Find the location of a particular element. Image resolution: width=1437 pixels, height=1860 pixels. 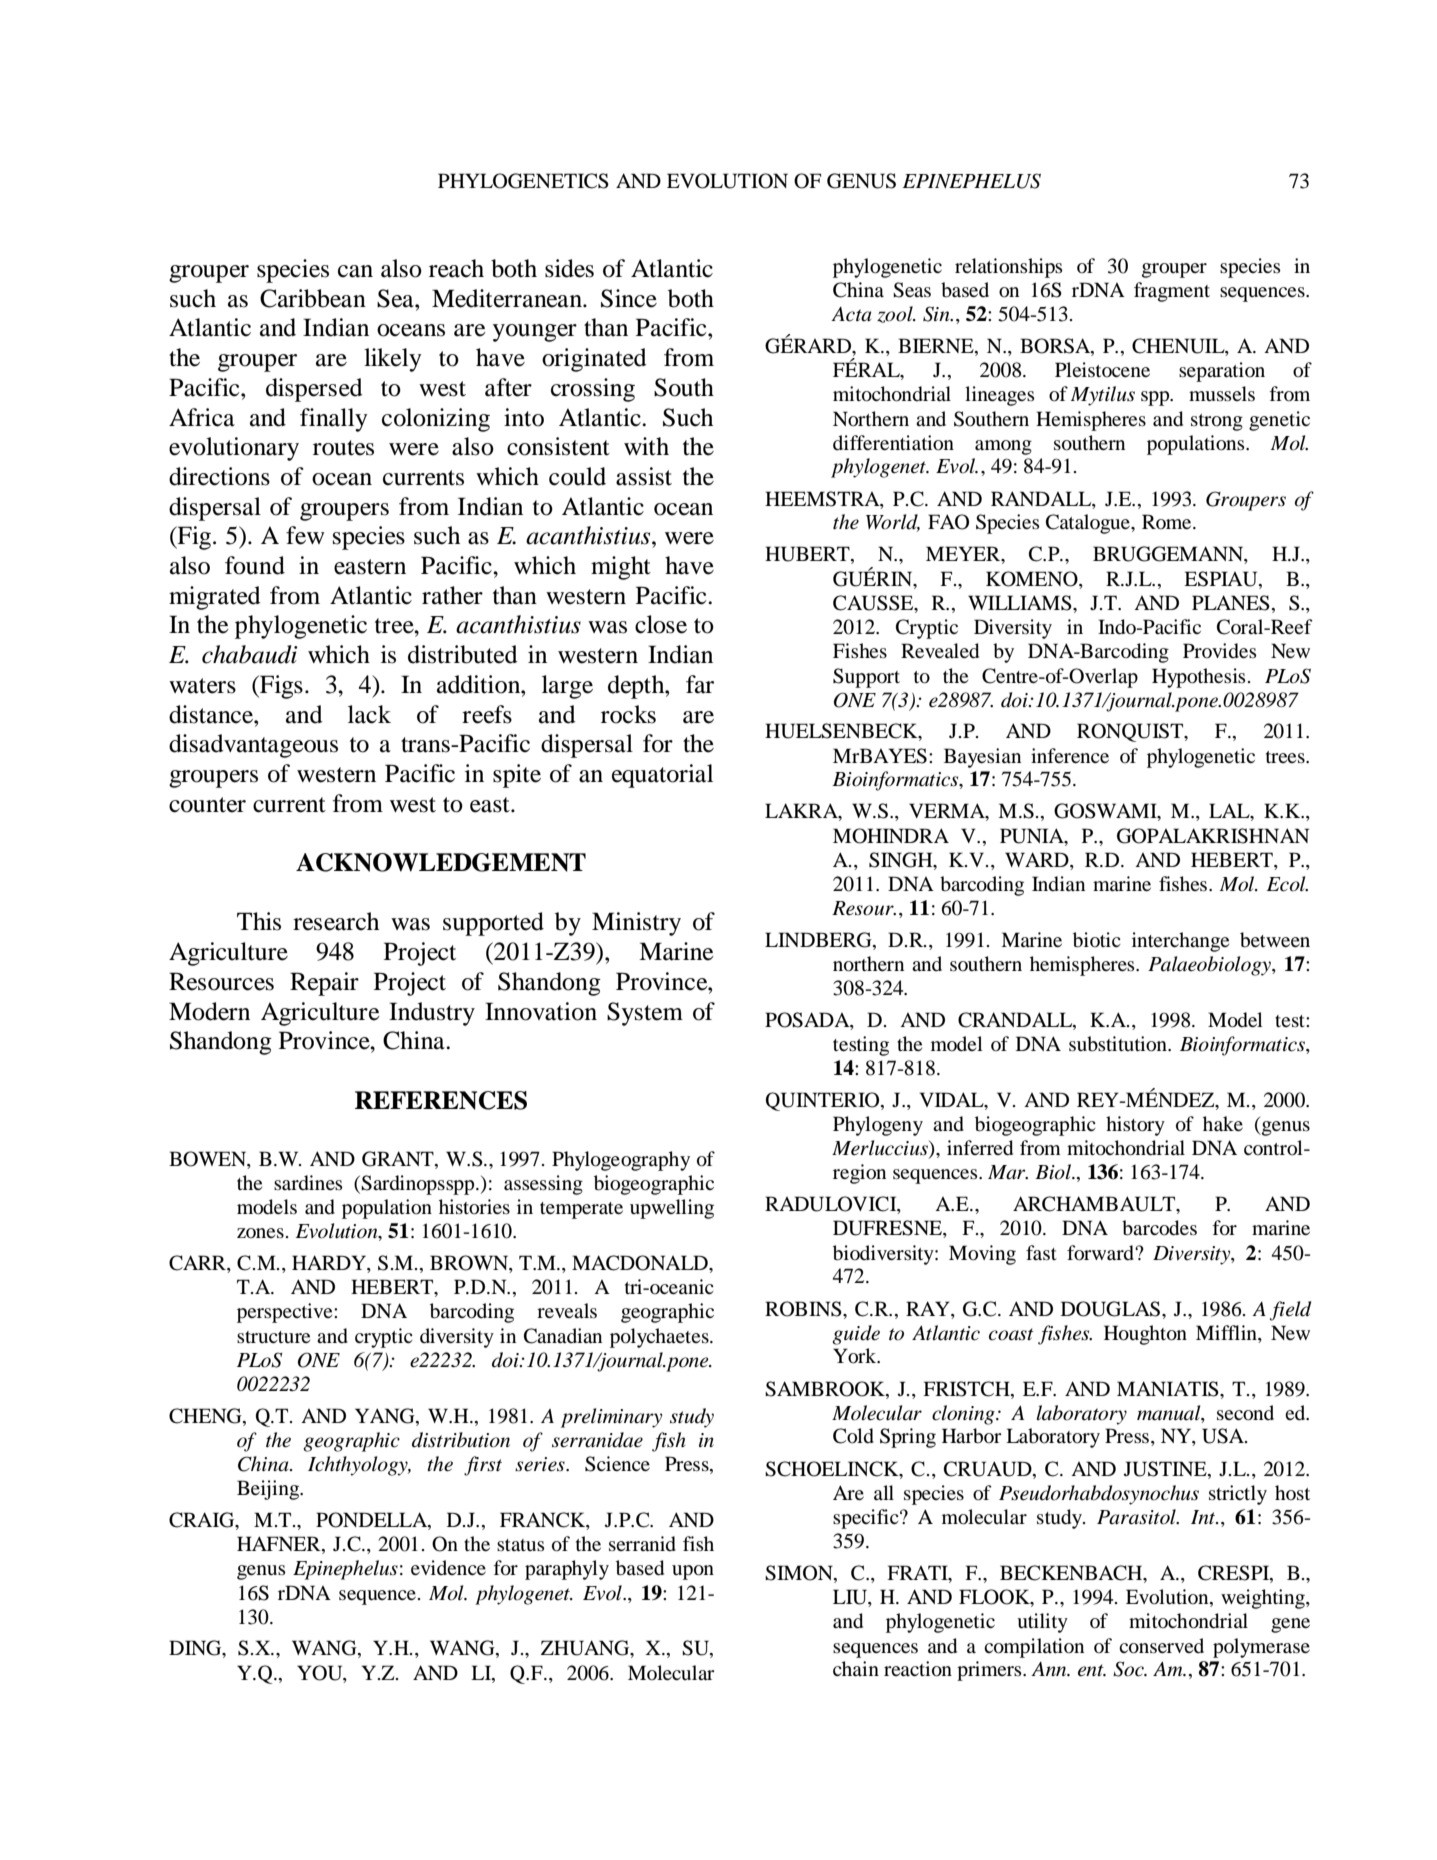

LINDBERG is located at coordinates (819, 941).
